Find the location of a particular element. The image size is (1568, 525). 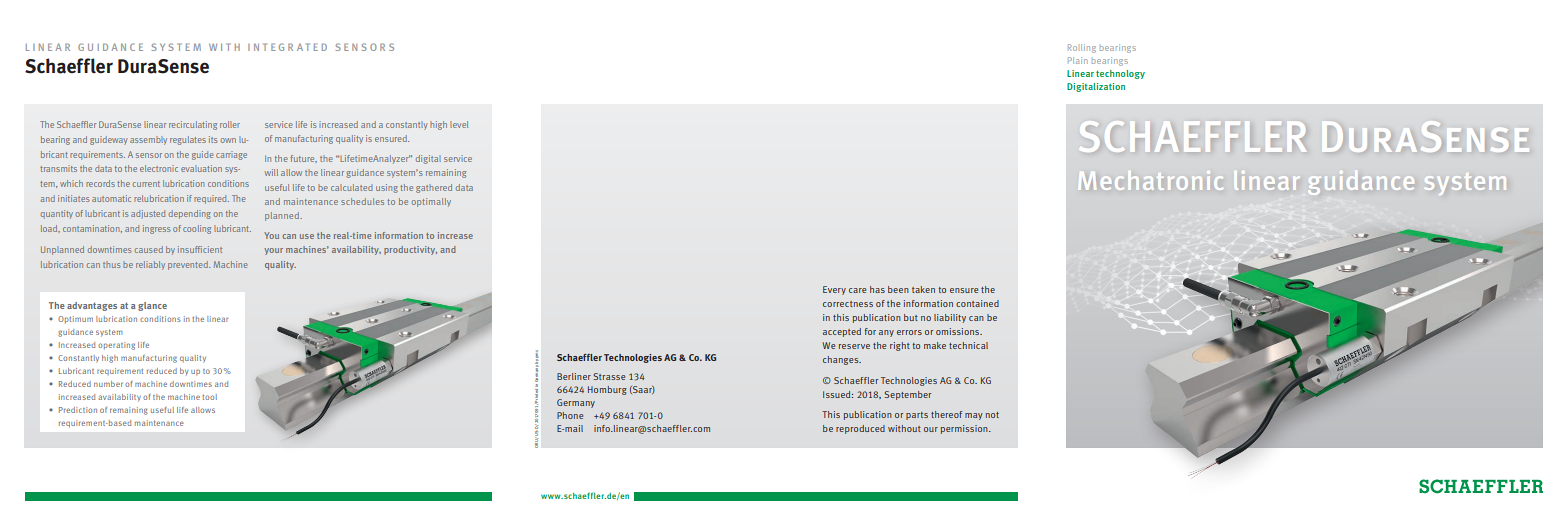

not is located at coordinates (992, 415).
